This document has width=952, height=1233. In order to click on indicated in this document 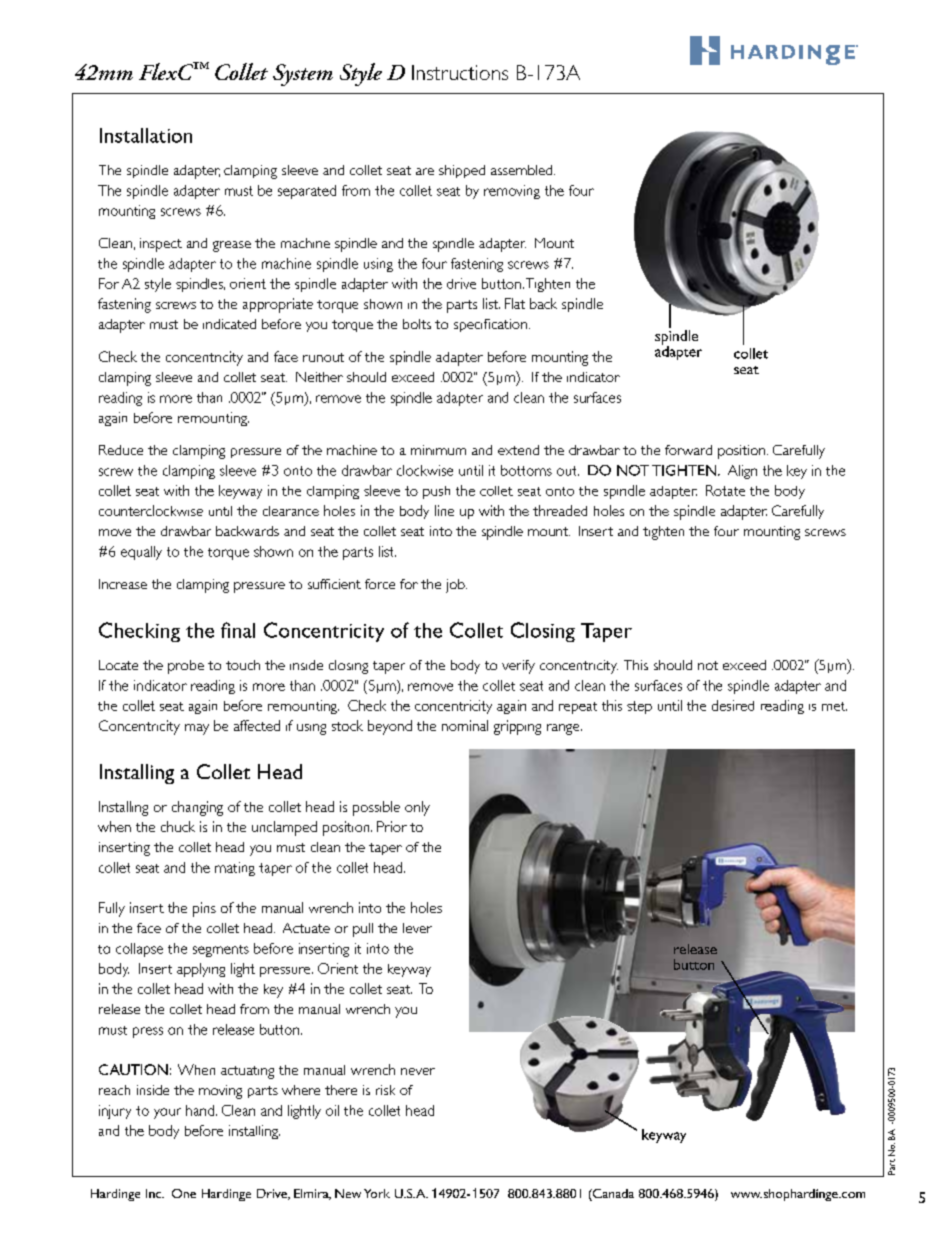, I will do `click(229, 324)`.
